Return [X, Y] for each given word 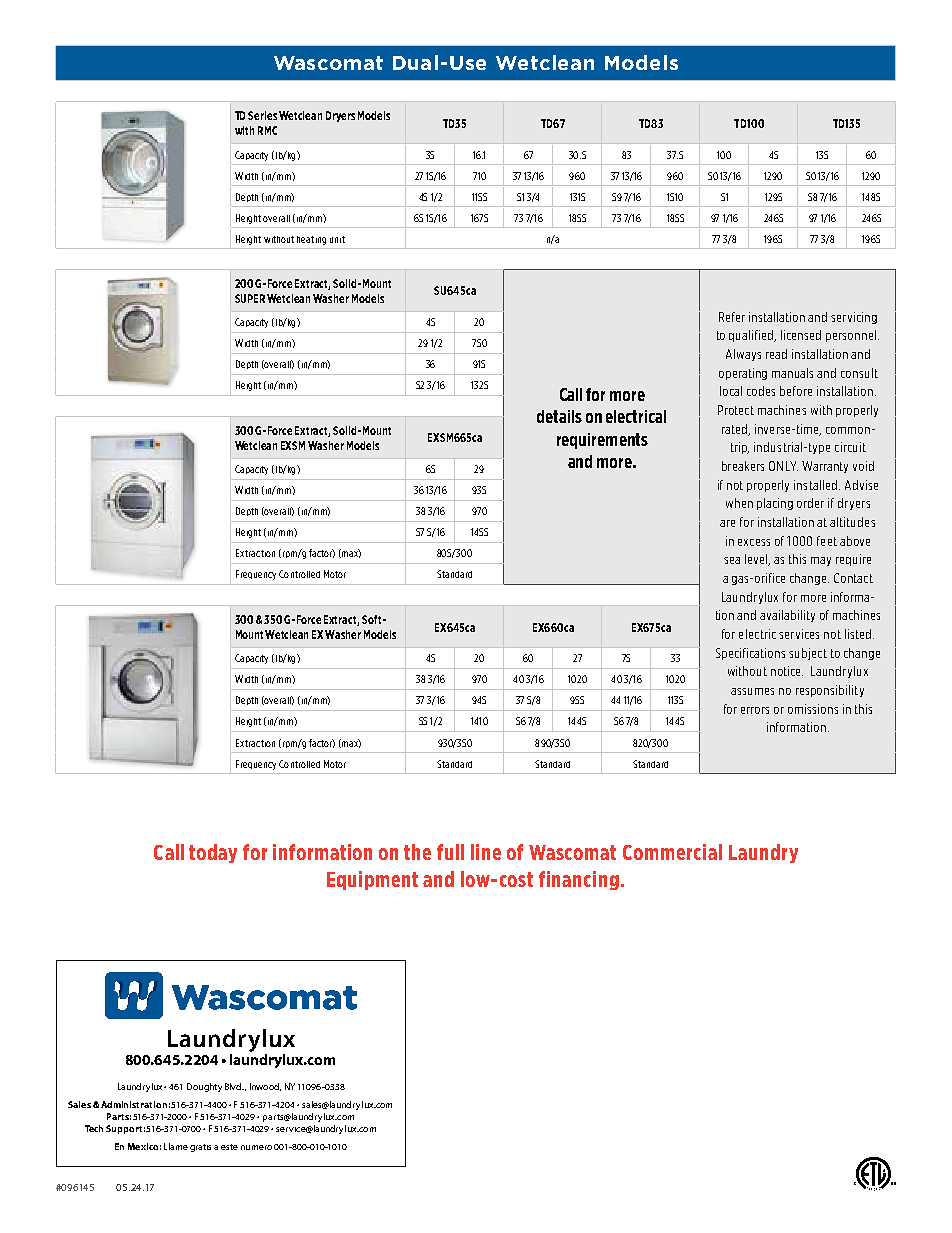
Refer [732, 317]
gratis [200, 1148]
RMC [267, 130]
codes [761, 391]
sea [732, 560]
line [486, 852]
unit [337, 239]
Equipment [372, 880]
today [213, 853]
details [559, 416]
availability [787, 616]
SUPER [250, 298]
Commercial [672, 852]
